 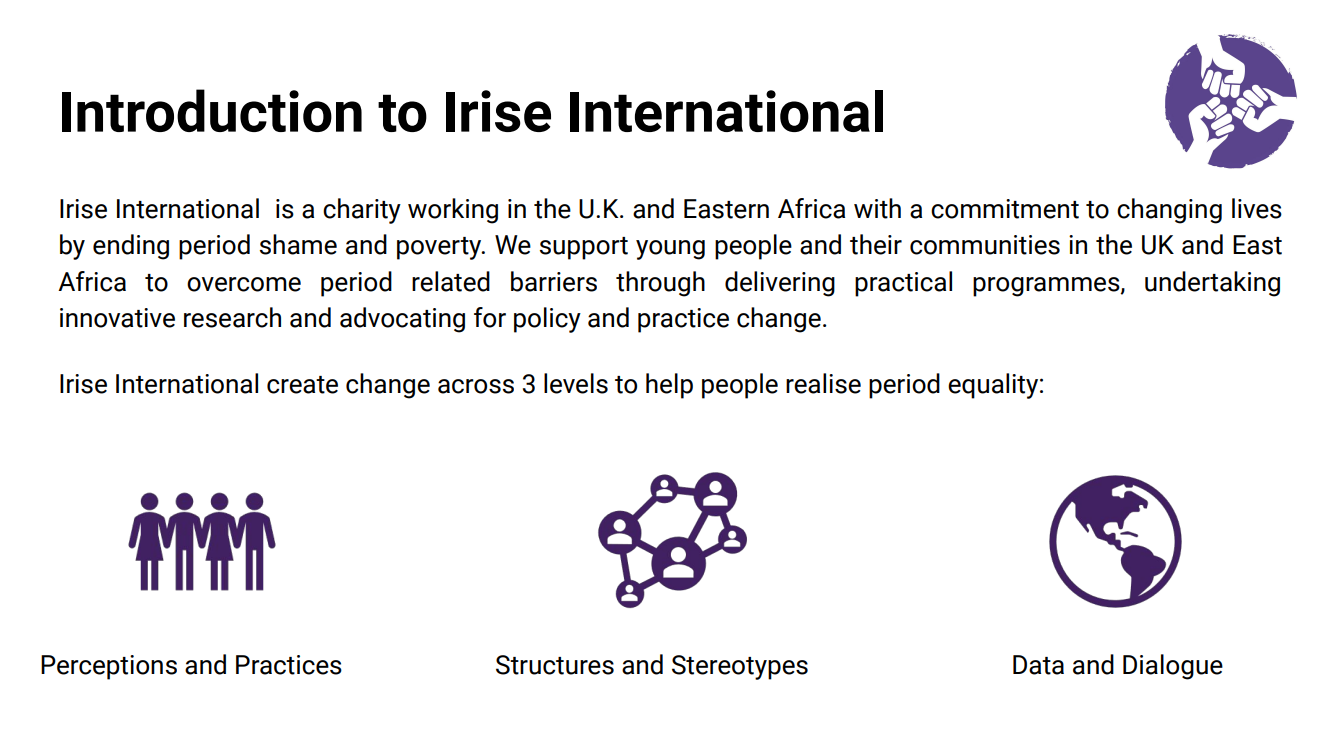 I want to click on Structures, so click(x=555, y=665).
